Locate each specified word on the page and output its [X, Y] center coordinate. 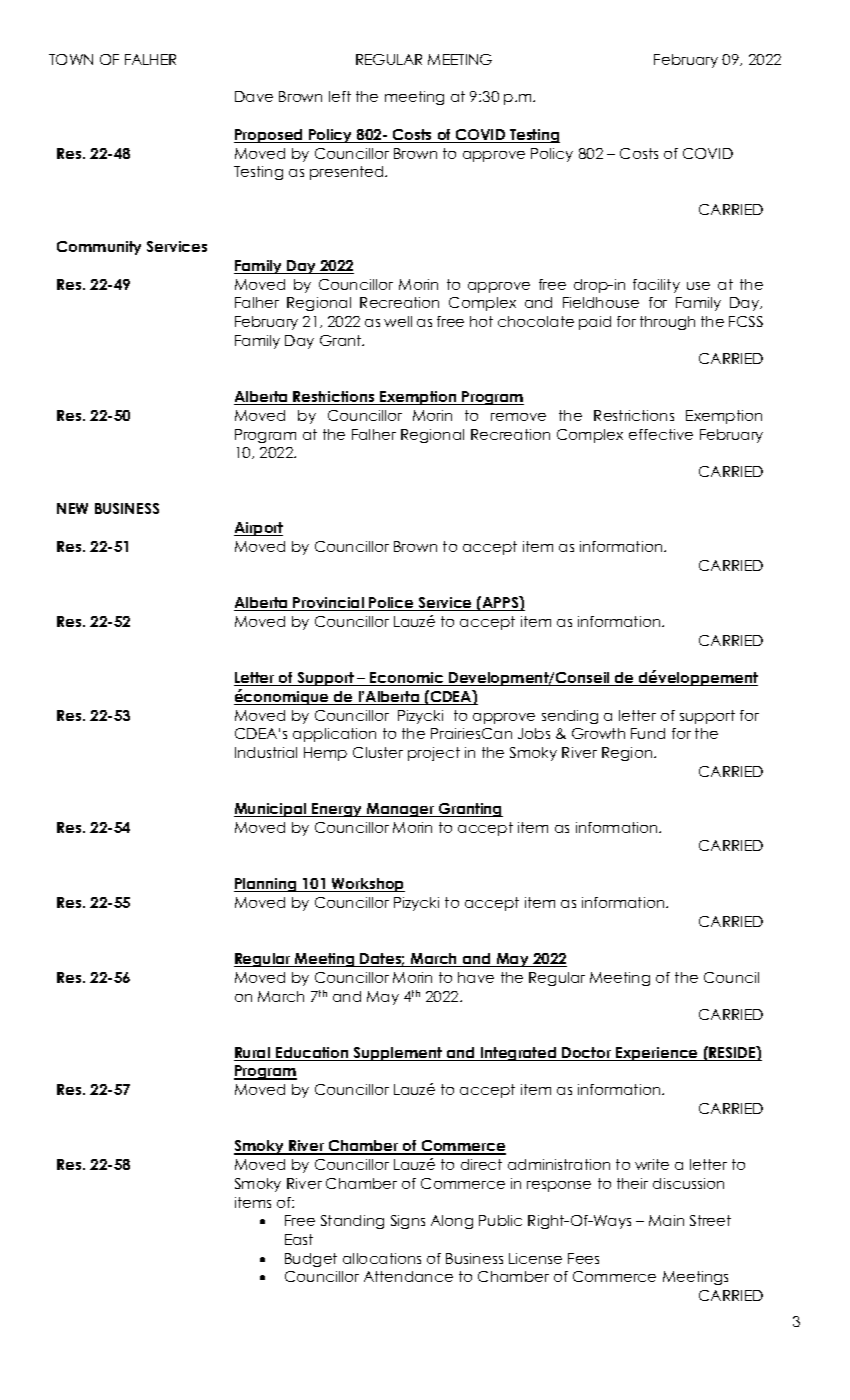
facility [656, 286]
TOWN [71, 59]
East [299, 1239]
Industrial [266, 752]
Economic [407, 679]
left [340, 96]
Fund [648, 733]
